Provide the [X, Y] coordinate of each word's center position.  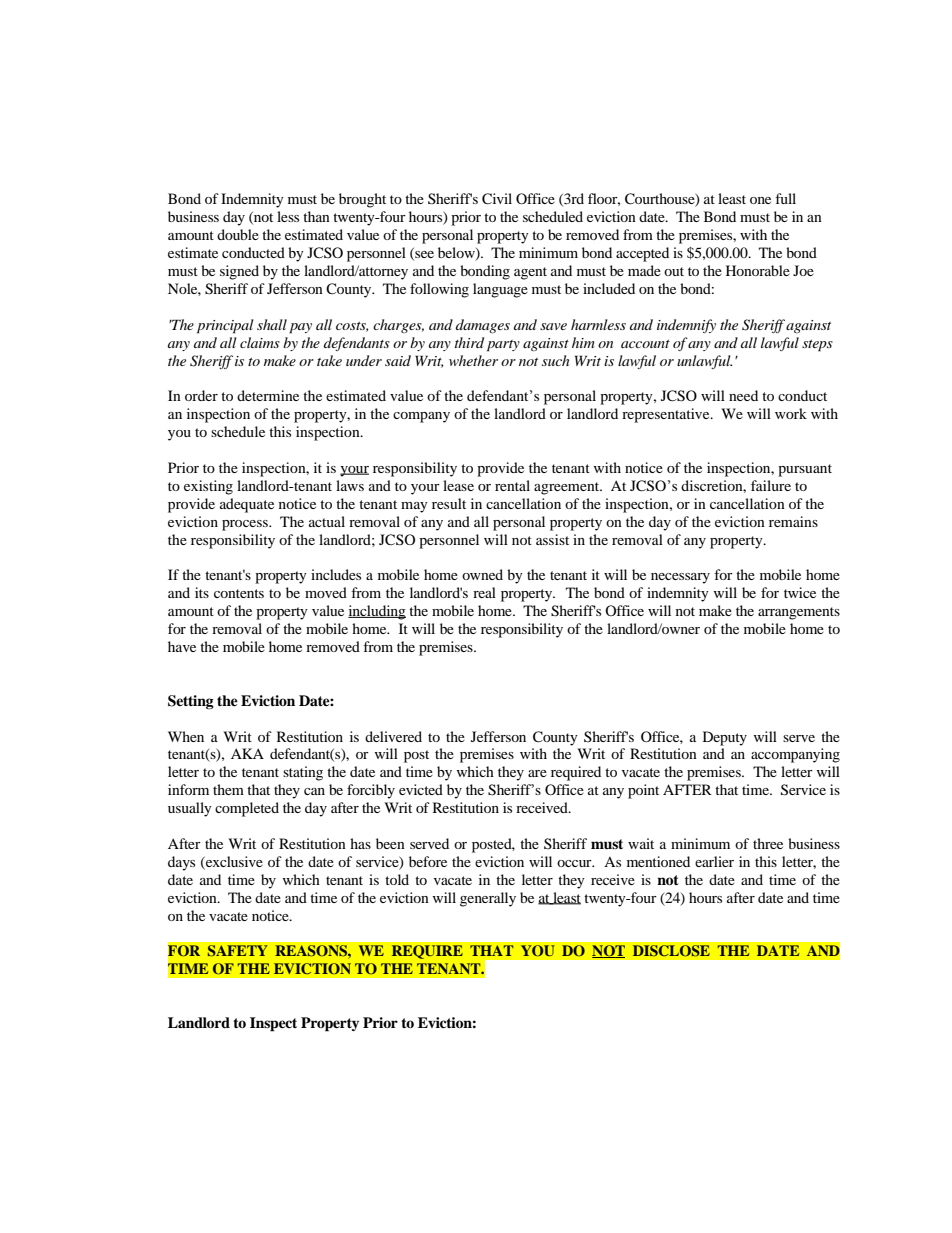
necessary [680, 578]
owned [482, 574]
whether [473, 360]
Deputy [725, 738]
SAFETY [238, 951]
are [537, 773]
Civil [497, 199]
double [238, 234]
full [785, 198]
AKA [247, 753]
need [743, 395]
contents [239, 593]
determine [268, 395]
